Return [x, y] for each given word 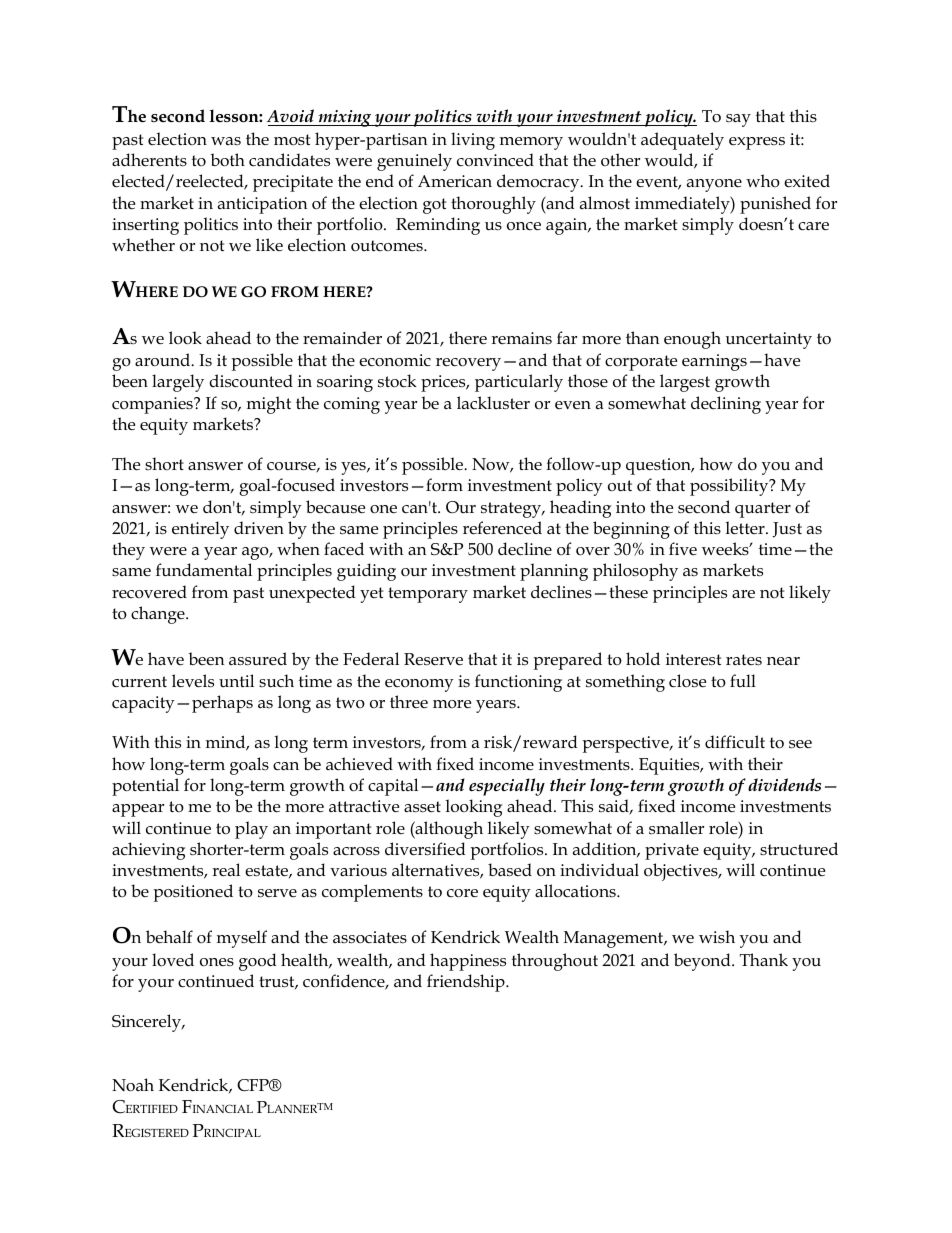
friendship [467, 983]
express [757, 143]
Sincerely [148, 1023]
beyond [703, 962]
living [473, 141]
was [226, 141]
